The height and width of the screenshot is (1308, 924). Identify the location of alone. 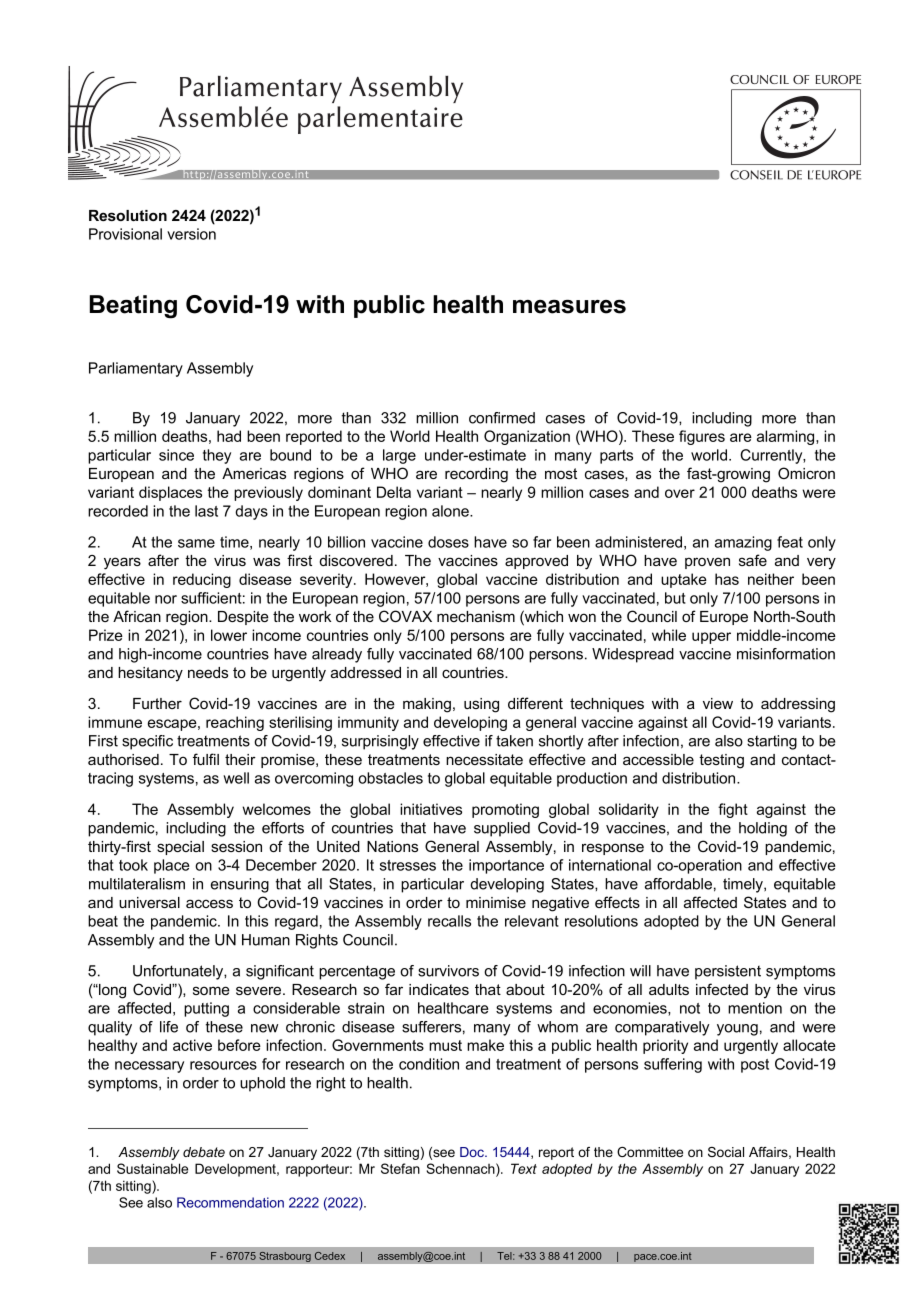
(451, 511).
